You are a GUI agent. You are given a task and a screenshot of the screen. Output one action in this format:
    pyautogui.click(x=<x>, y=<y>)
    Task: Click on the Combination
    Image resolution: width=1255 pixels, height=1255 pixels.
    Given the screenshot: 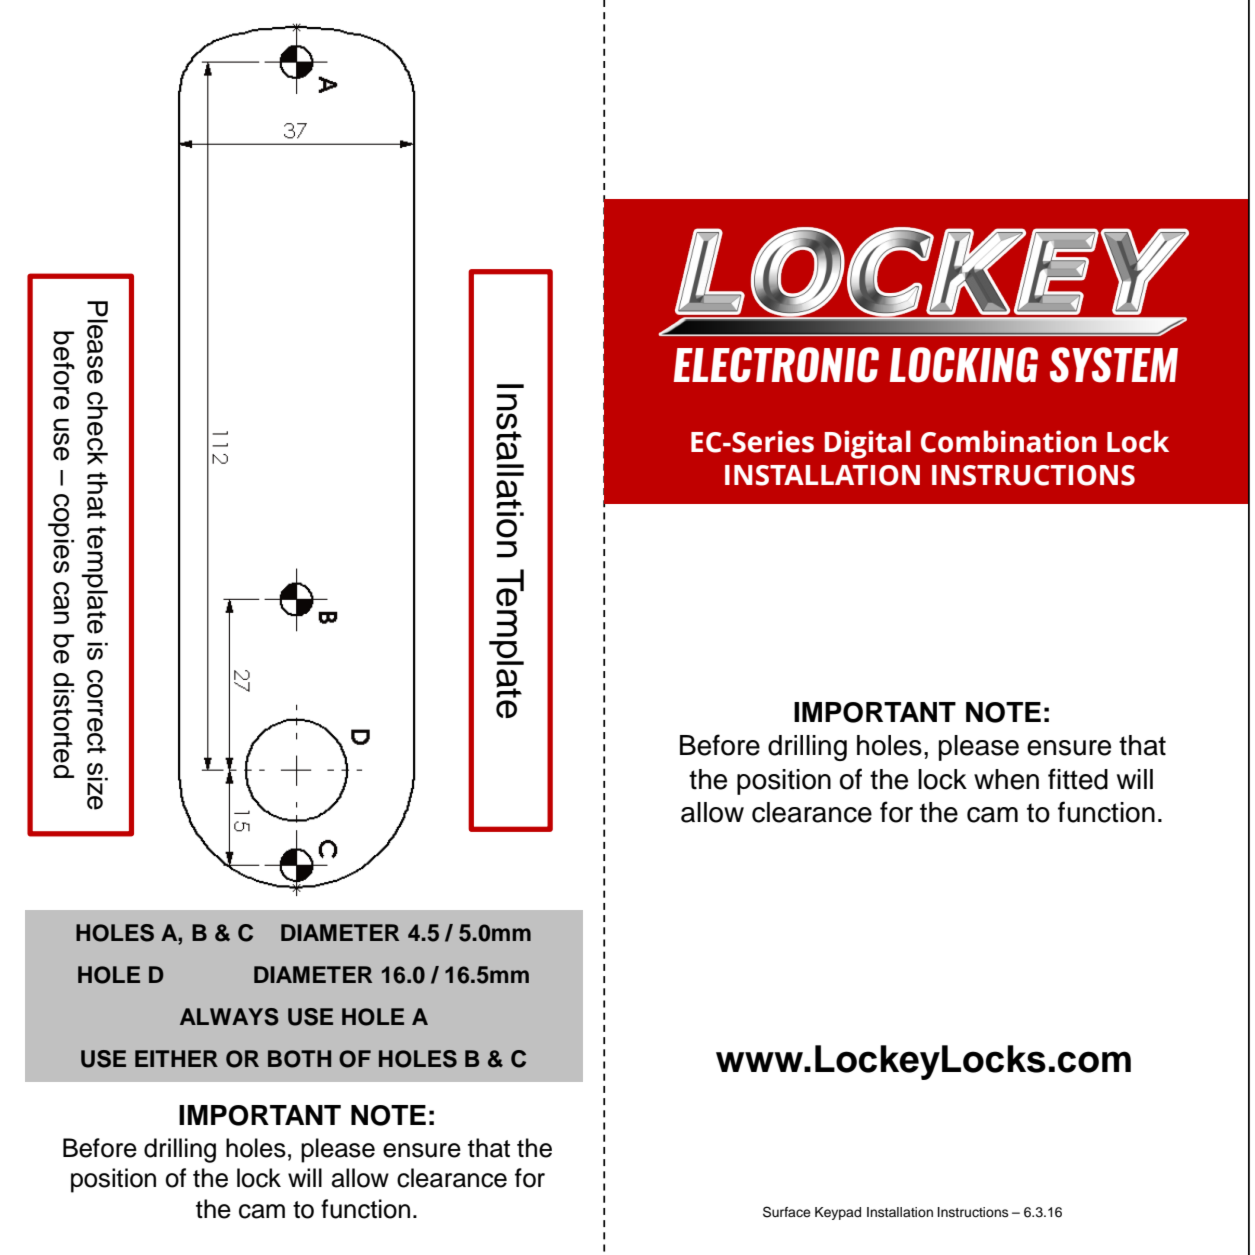 What is the action you would take?
    pyautogui.click(x=1009, y=441)
